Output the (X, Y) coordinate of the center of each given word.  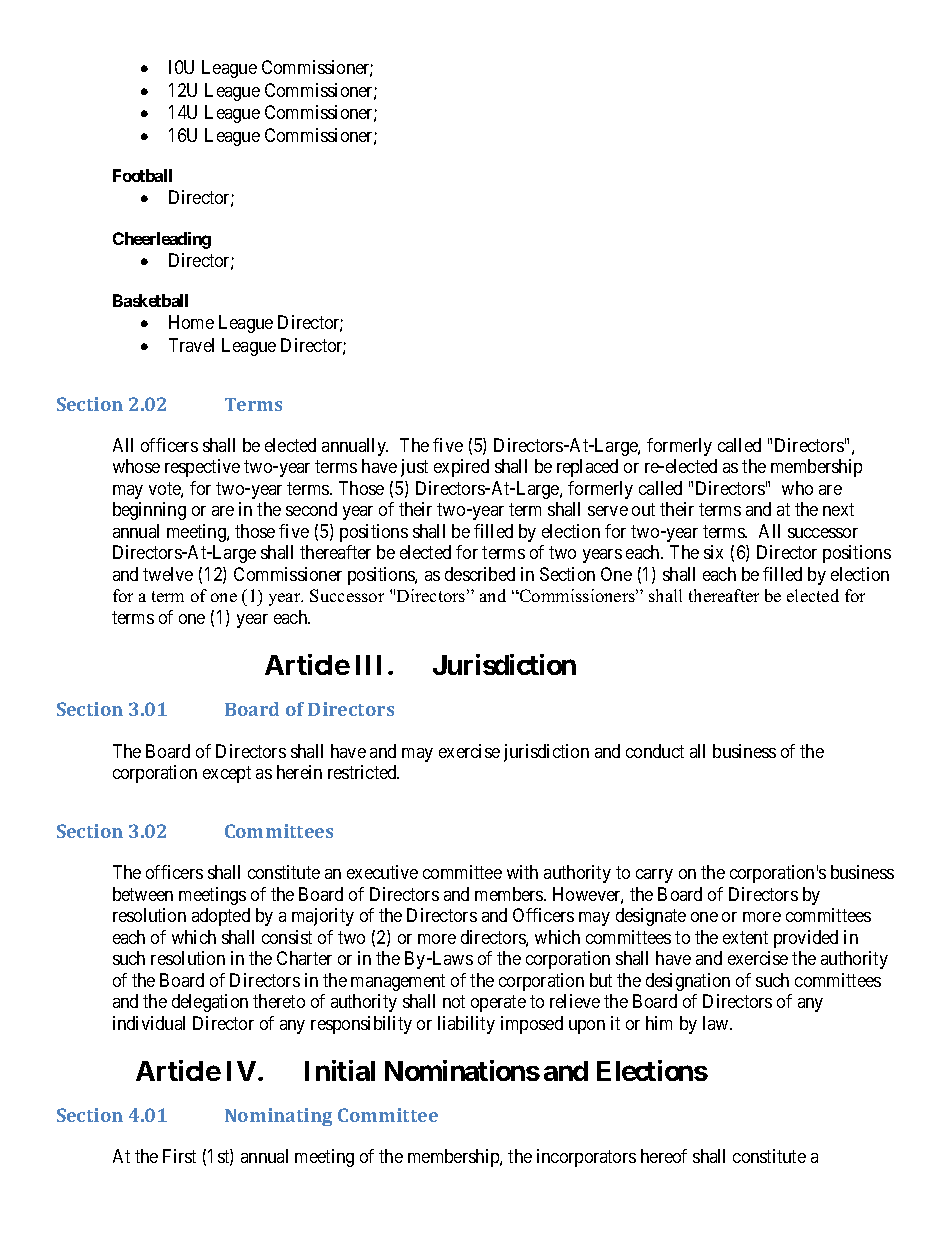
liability (466, 1025)
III (372, 665)
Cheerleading (162, 240)
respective (202, 468)
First (179, 1156)
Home (191, 322)
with (522, 872)
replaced (587, 468)
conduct (655, 751)
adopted (221, 917)
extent (745, 937)
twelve (168, 574)
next (838, 510)
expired (461, 468)
